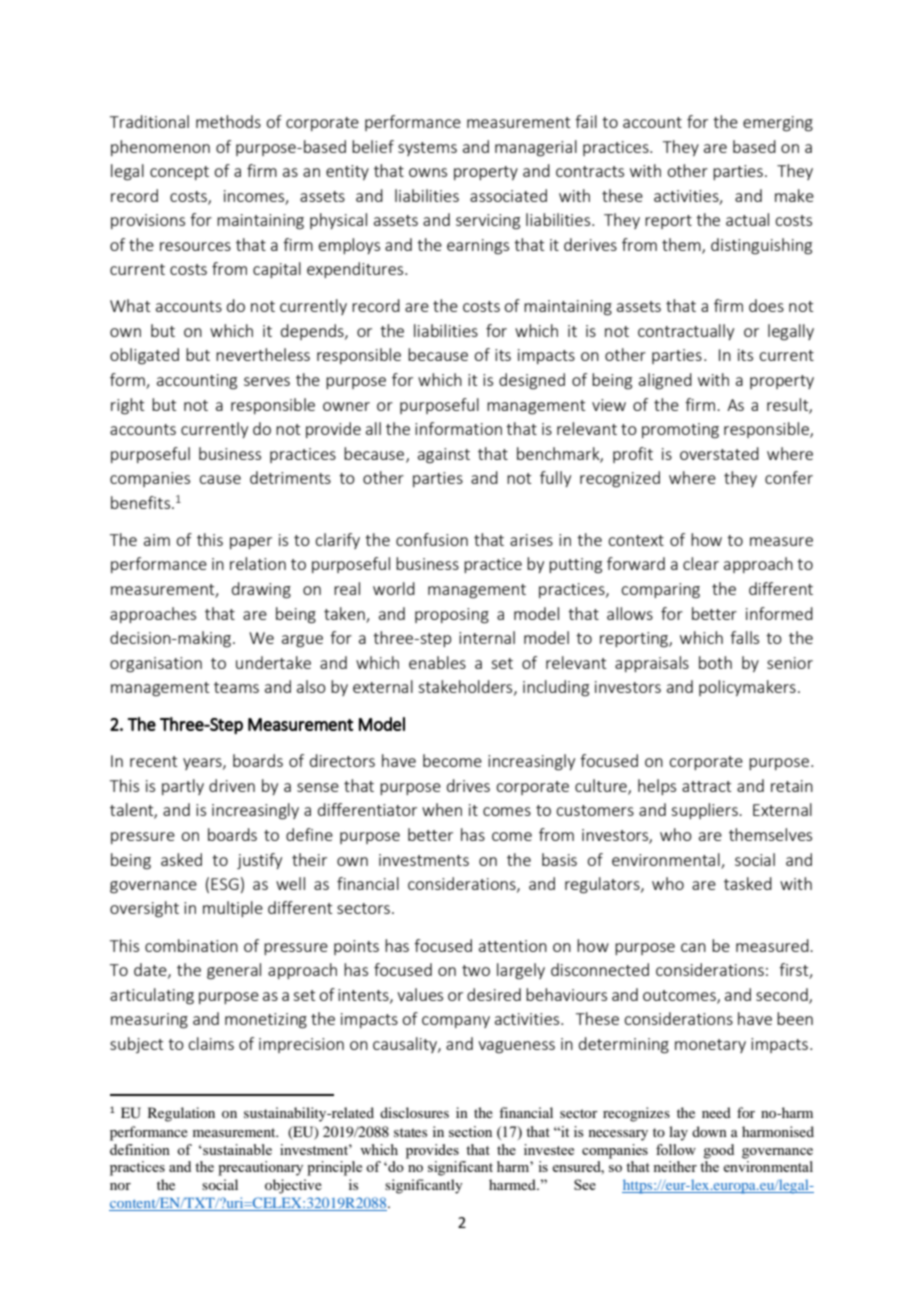 The image size is (924, 1308). I want to click on systems, so click(427, 149).
